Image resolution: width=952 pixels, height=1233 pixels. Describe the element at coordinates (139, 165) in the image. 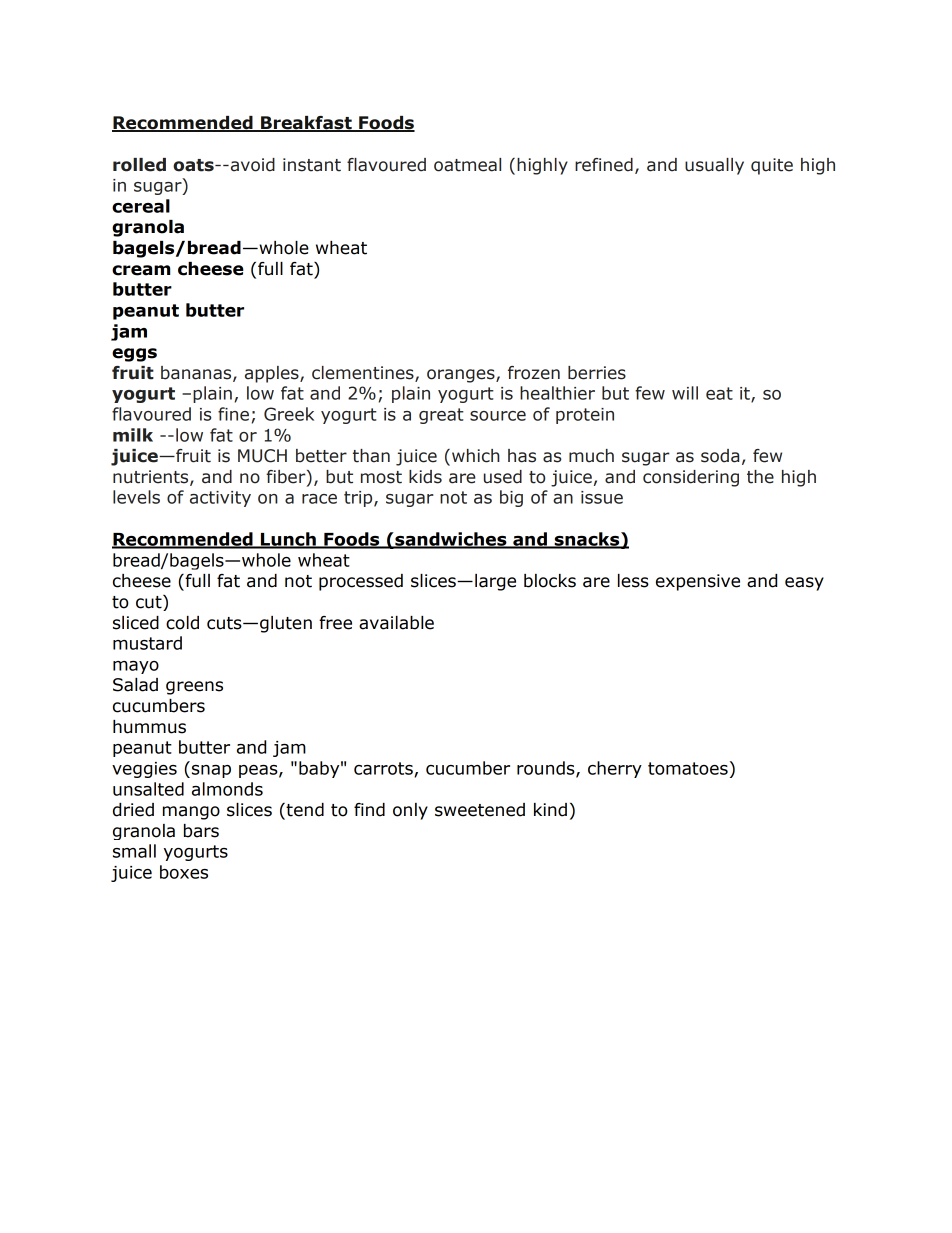

I see `rolled` at that location.
